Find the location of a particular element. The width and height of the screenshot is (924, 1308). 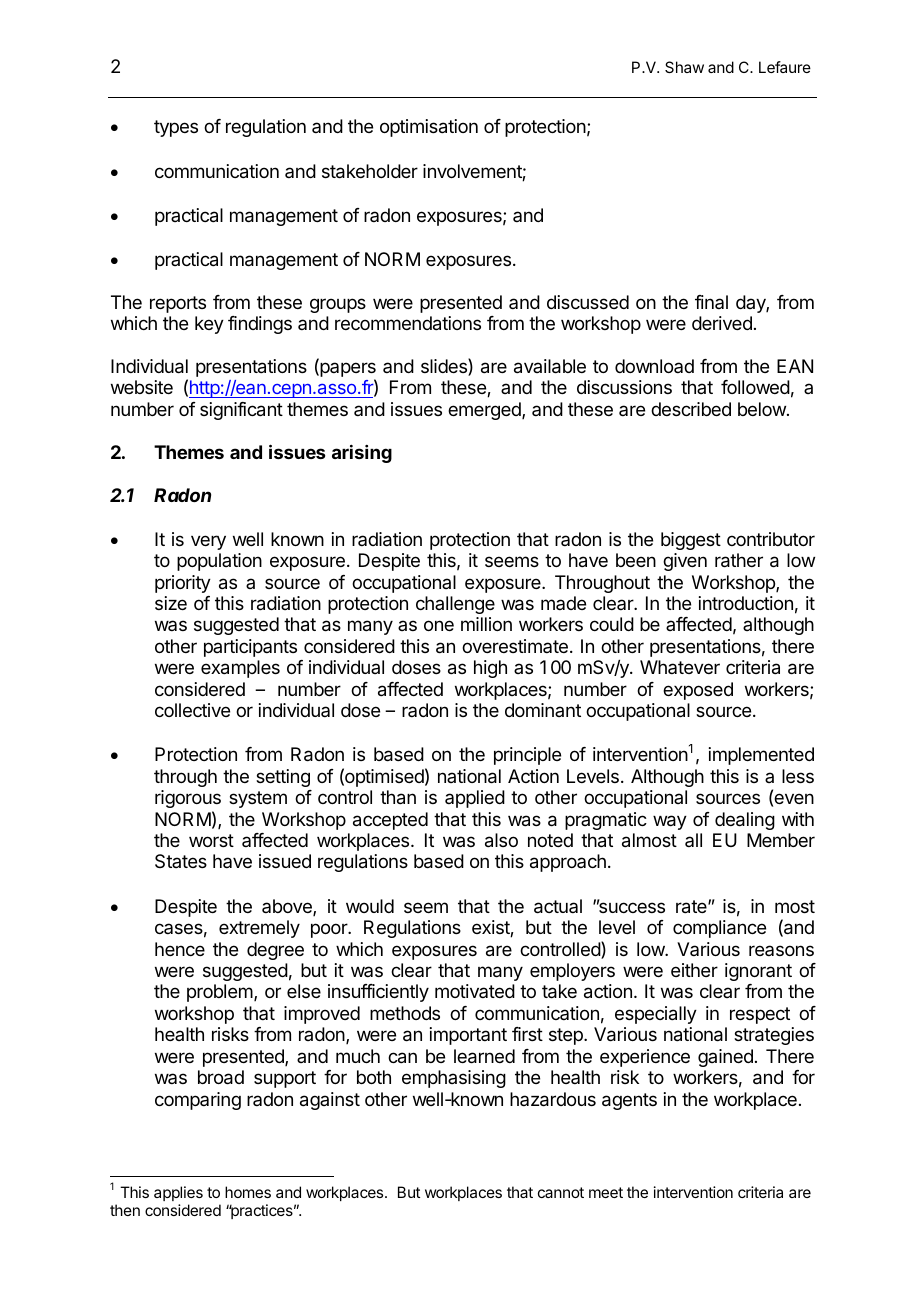

Whatever is located at coordinates (680, 667).
